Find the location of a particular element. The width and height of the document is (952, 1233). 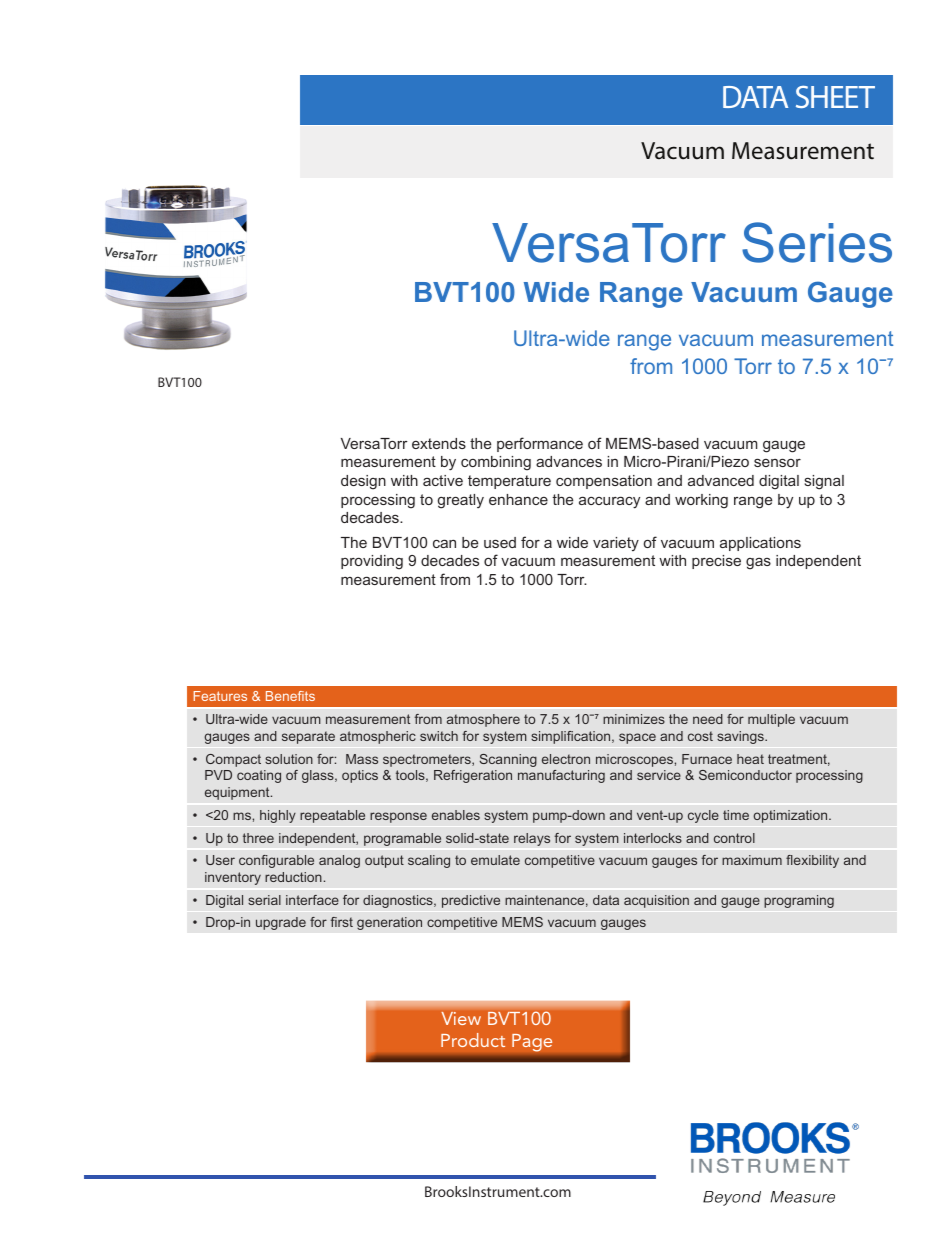

used is located at coordinates (500, 542).
